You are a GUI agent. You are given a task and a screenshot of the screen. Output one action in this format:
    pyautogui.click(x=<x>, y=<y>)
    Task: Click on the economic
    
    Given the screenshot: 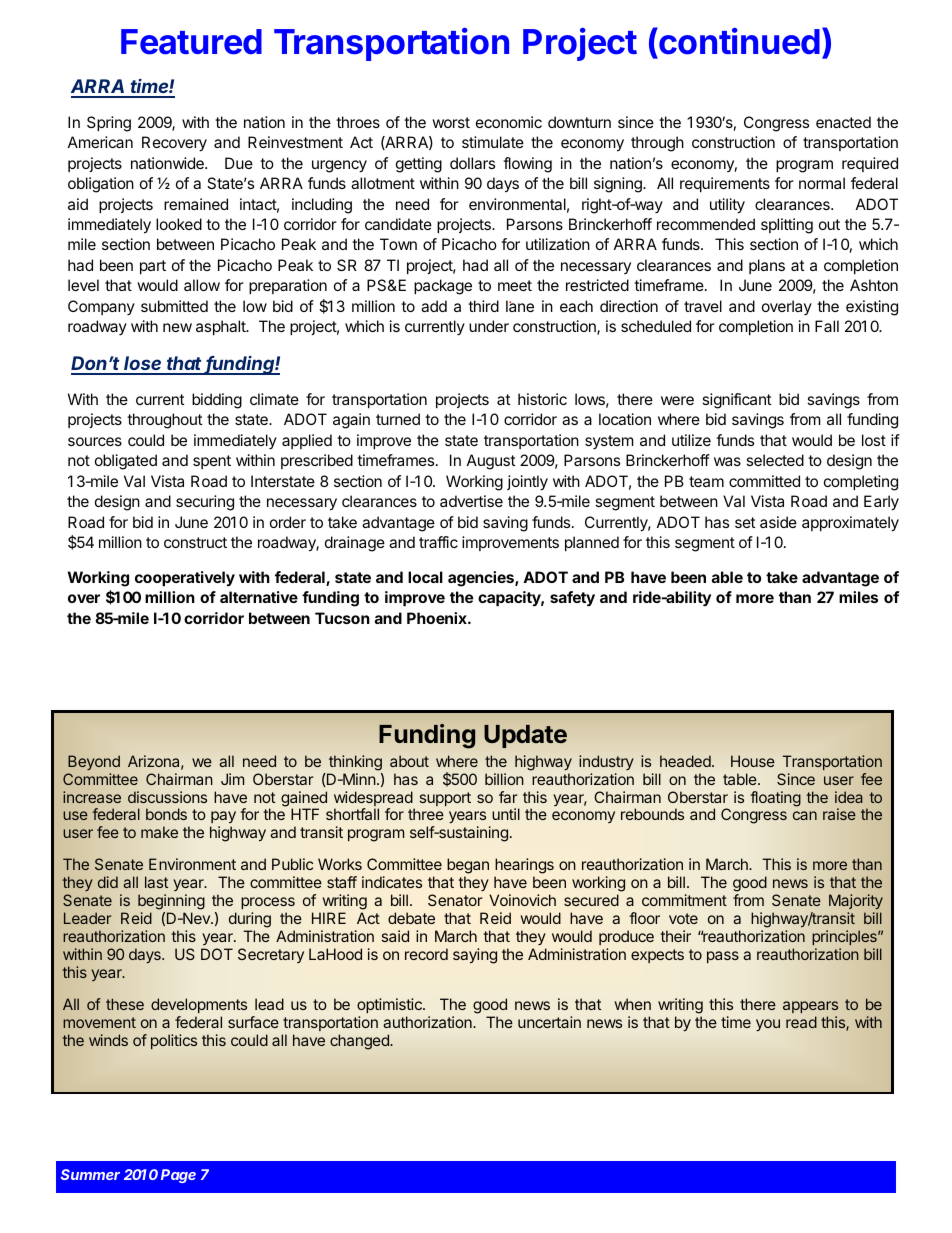 What is the action you would take?
    pyautogui.click(x=509, y=122)
